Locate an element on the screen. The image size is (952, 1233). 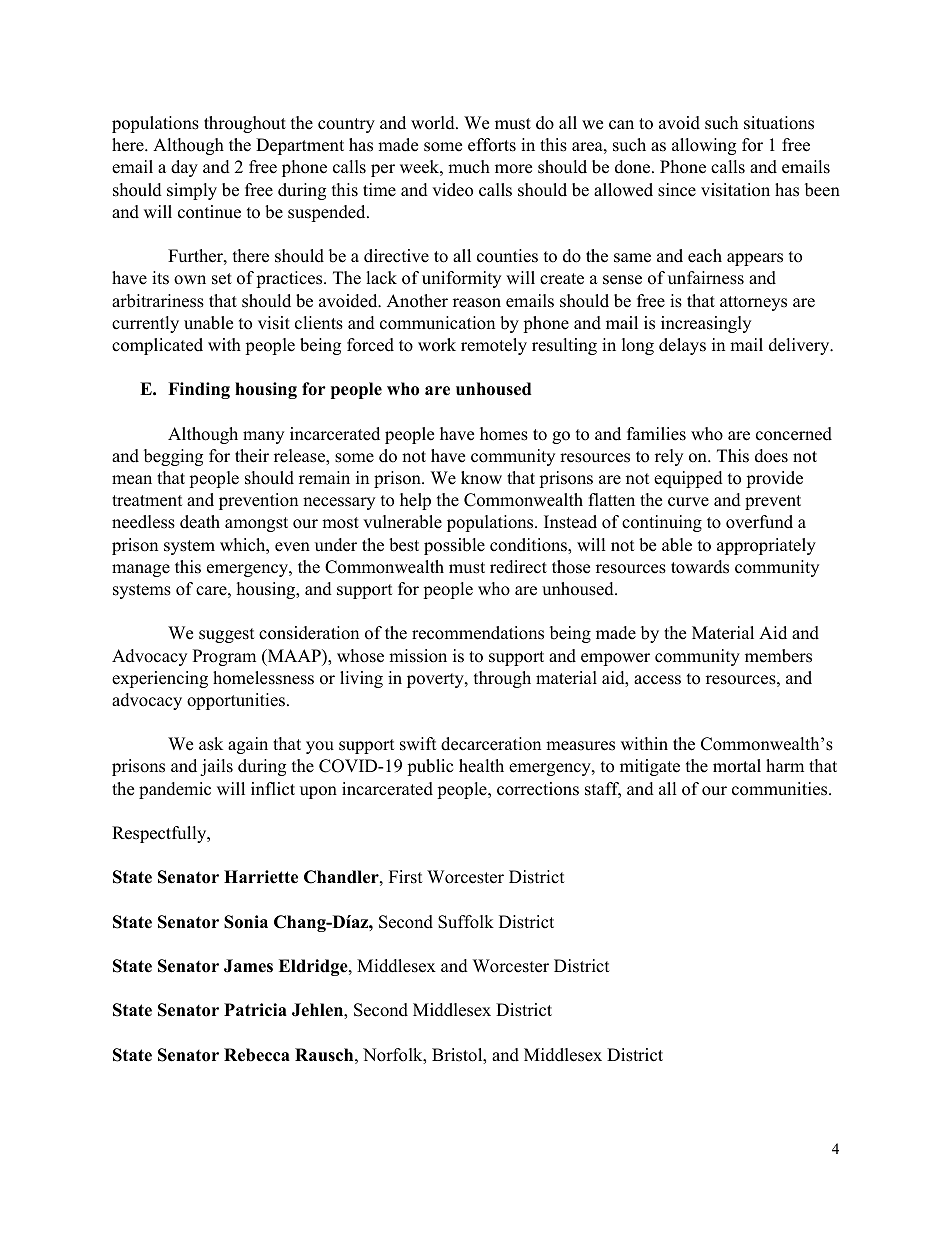
homes is located at coordinates (504, 434).
